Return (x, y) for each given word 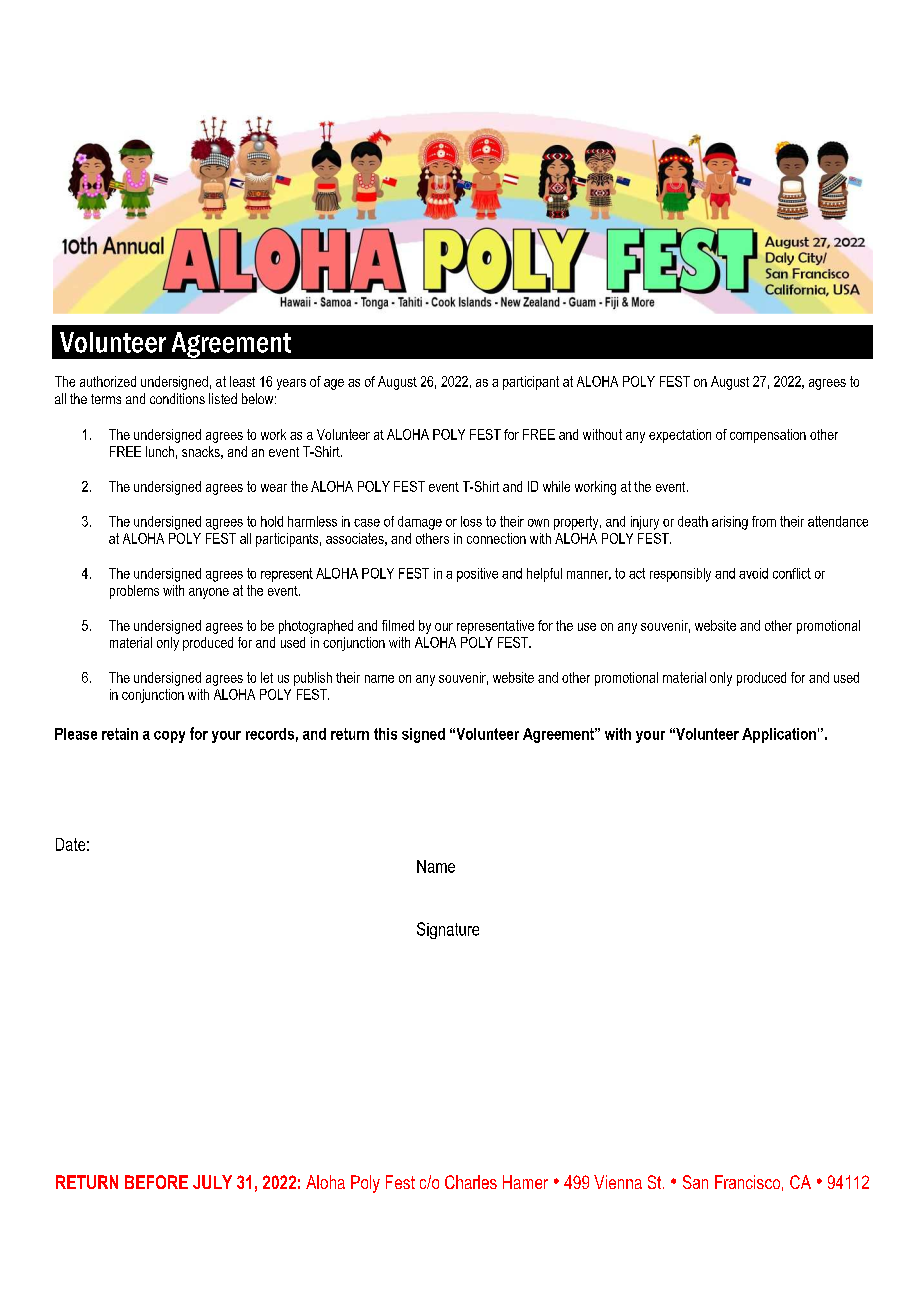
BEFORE (156, 1182)
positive (477, 575)
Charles (471, 1182)
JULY (212, 1182)
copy (169, 737)
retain (120, 734)
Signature (448, 930)
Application (779, 735)
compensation (768, 436)
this (385, 734)
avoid (753, 573)
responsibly (680, 575)
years (291, 384)
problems (134, 592)
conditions (177, 398)
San (695, 1182)
